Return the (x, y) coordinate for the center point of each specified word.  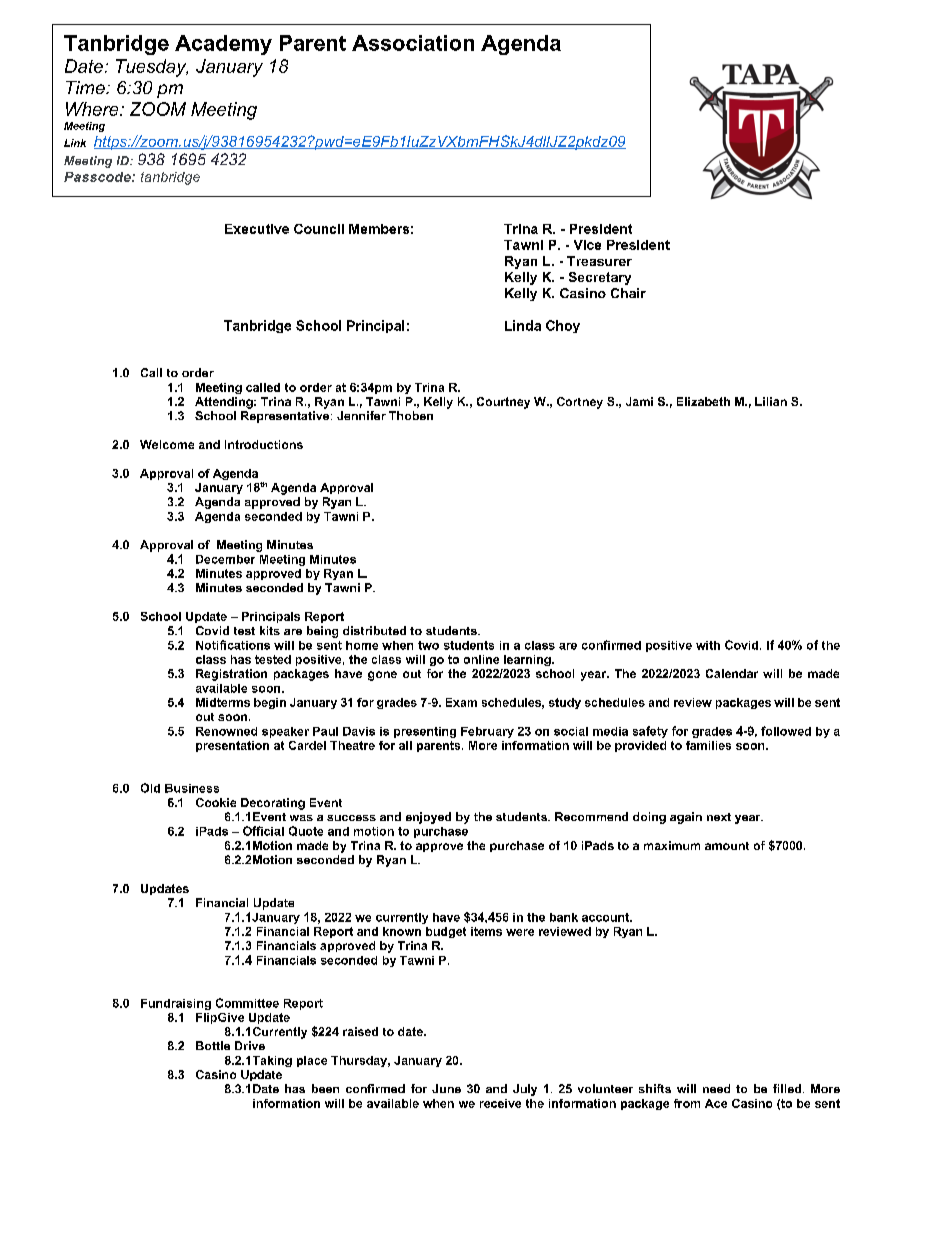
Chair (628, 293)
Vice (587, 245)
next (719, 817)
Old (150, 788)
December (225, 559)
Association (413, 43)
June (446, 1088)
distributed (374, 630)
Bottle (213, 1045)
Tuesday (152, 68)
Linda (523, 325)
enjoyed (428, 818)
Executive (257, 229)
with (708, 645)
